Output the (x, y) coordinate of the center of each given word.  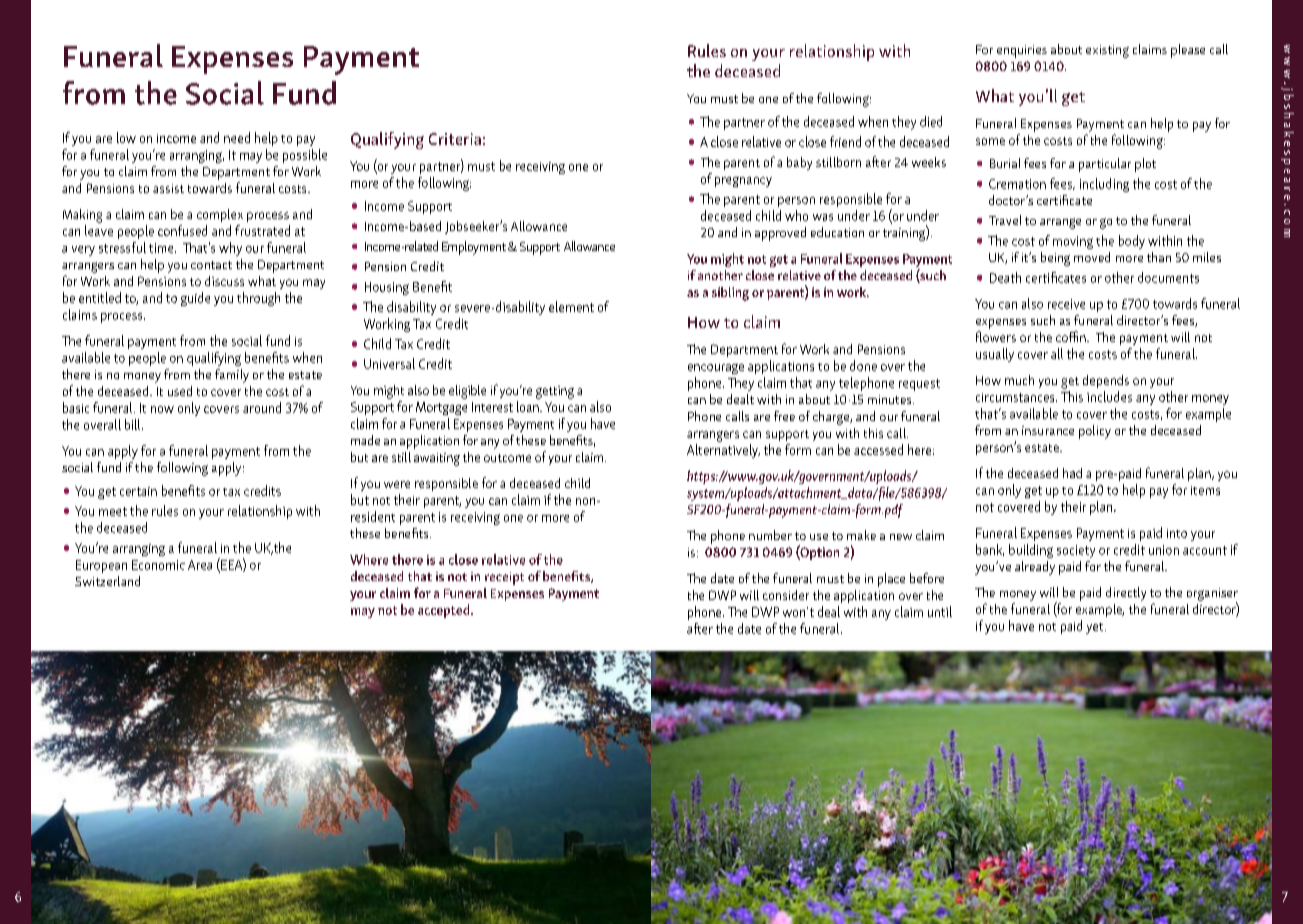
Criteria (455, 139)
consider (786, 595)
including (1104, 185)
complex (220, 215)
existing (1107, 51)
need (237, 137)
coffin (1072, 336)
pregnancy (743, 182)
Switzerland (107, 581)
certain (138, 491)
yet (1096, 628)
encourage (716, 369)
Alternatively (723, 451)
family (232, 376)
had (1072, 473)
